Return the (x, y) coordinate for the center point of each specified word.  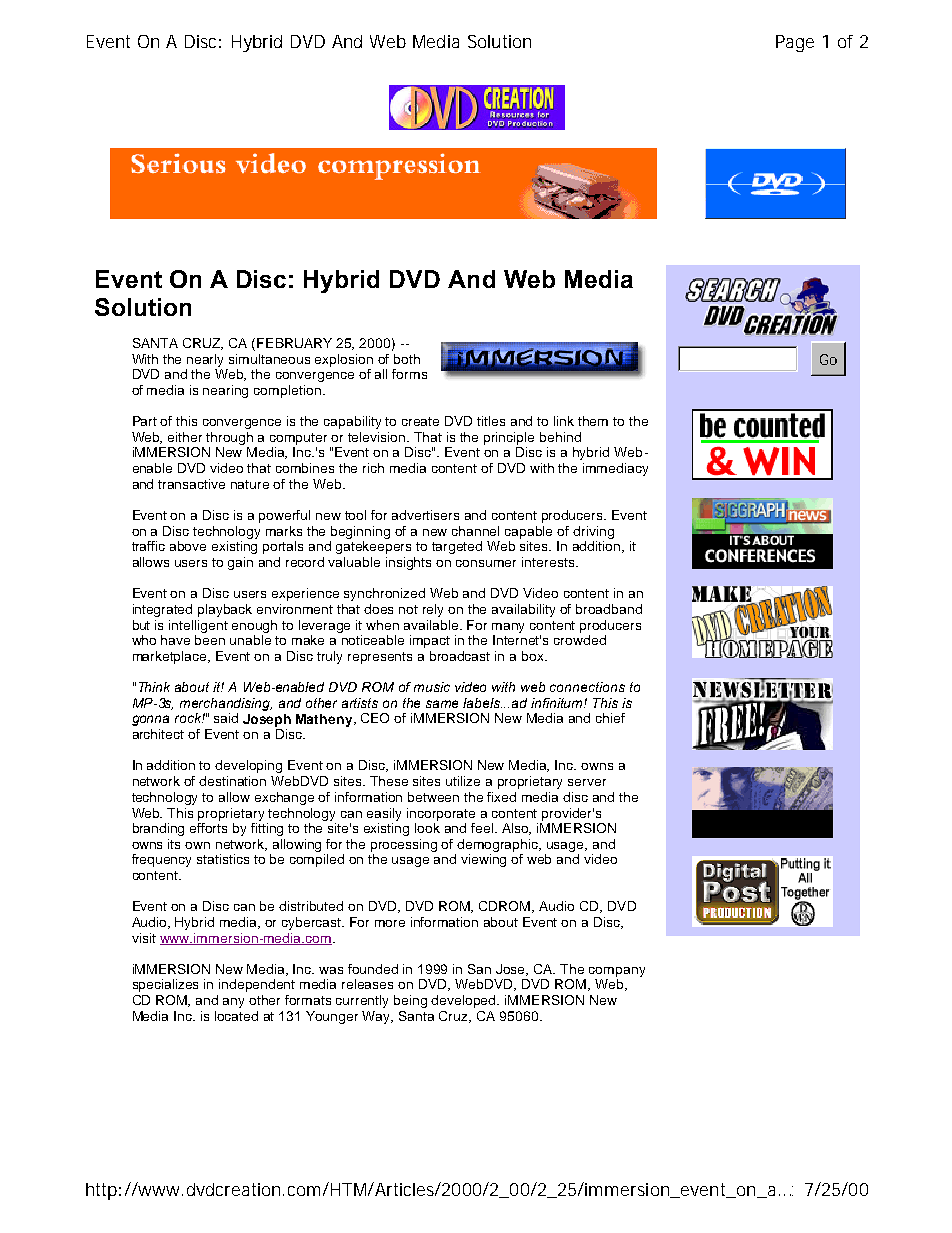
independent (257, 985)
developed (465, 1001)
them (593, 421)
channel (475, 531)
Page (795, 43)
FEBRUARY (294, 343)
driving (593, 532)
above (188, 546)
